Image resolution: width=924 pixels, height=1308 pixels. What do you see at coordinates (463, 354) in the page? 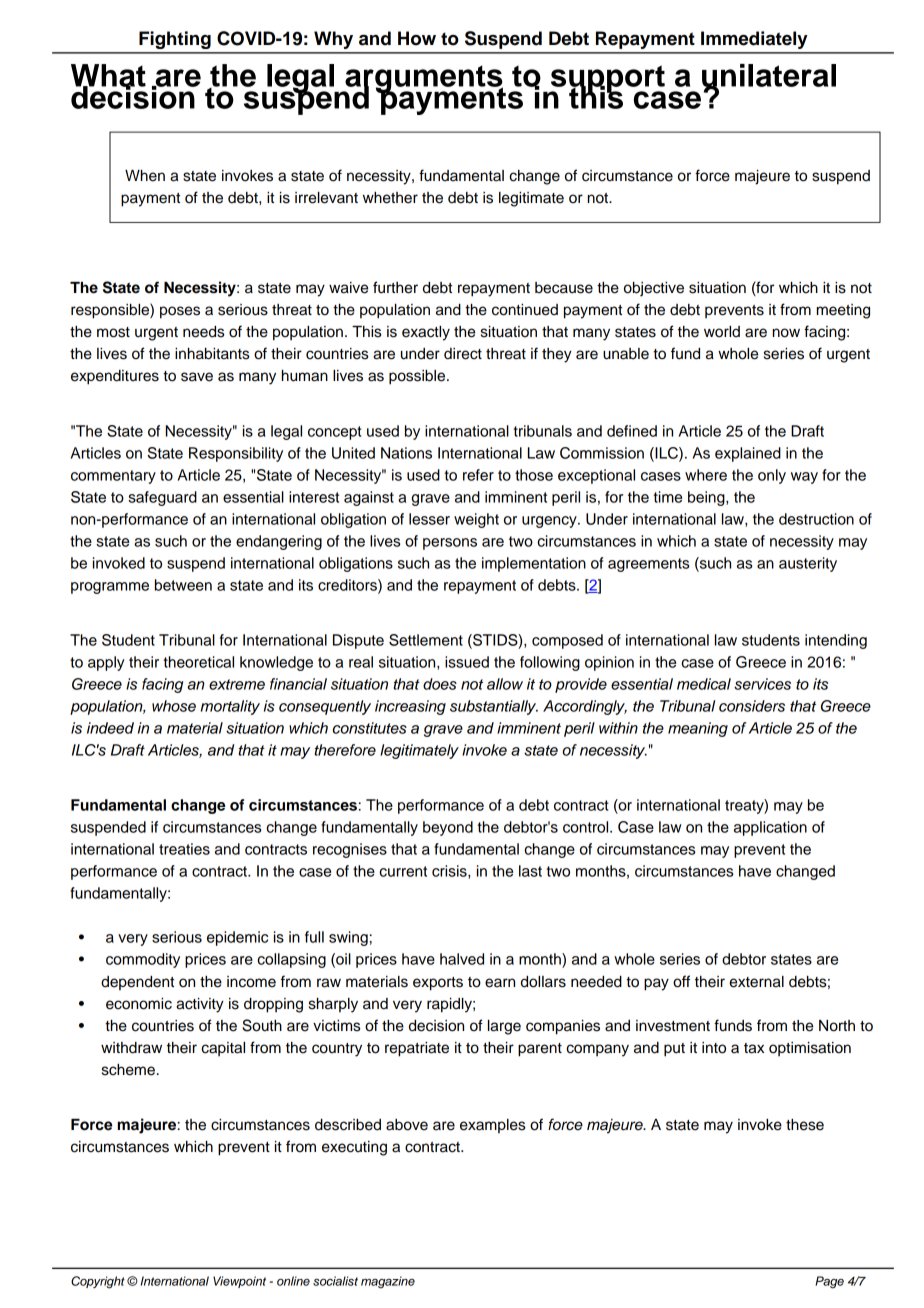
I see `direct` at bounding box center [463, 354].
